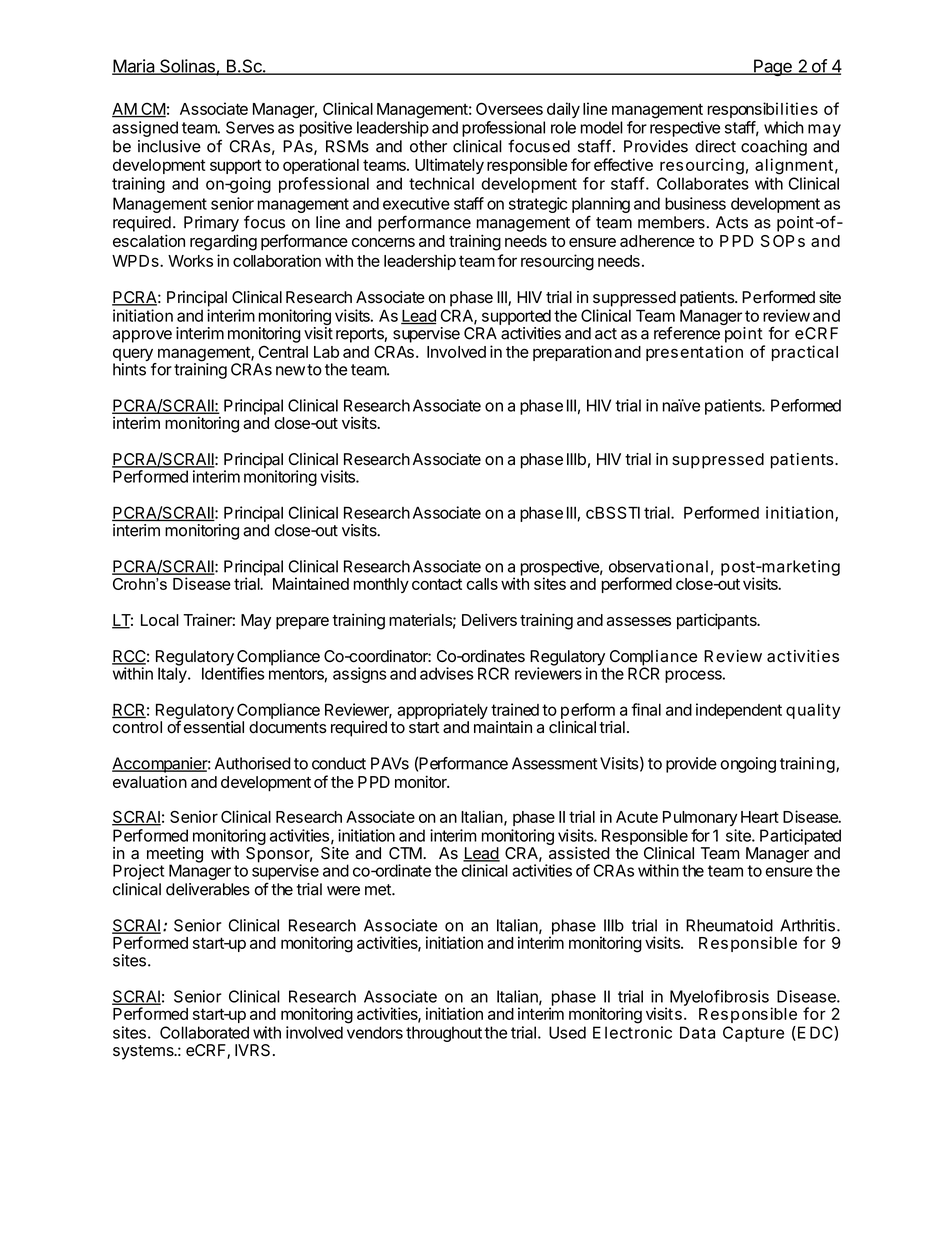 The image size is (952, 1233). What do you see at coordinates (509, 108) in the screenshot?
I see `Oversees` at bounding box center [509, 108].
